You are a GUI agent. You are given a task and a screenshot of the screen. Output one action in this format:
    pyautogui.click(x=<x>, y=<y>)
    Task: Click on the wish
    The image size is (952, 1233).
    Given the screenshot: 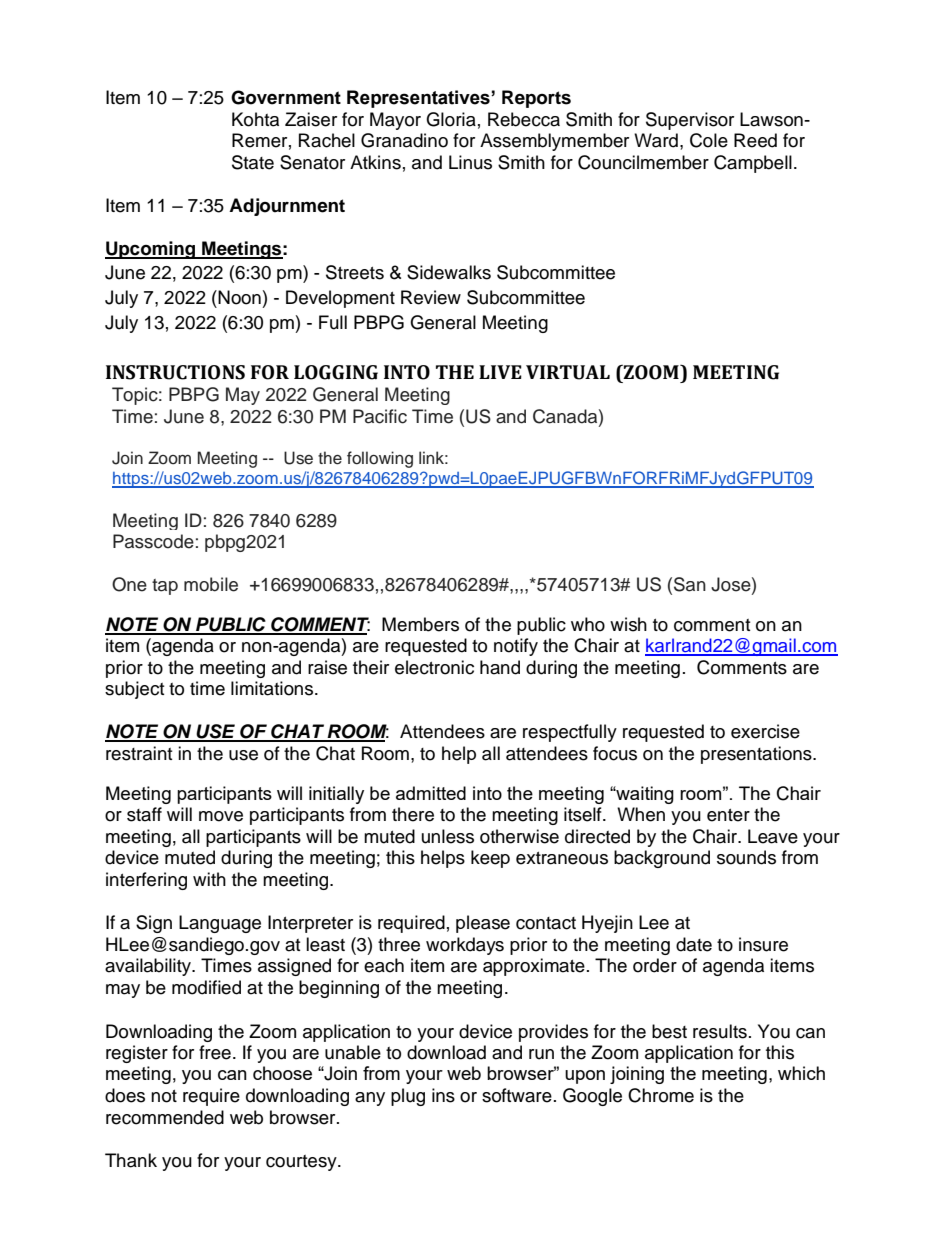 What is the action you would take?
    pyautogui.click(x=628, y=624)
